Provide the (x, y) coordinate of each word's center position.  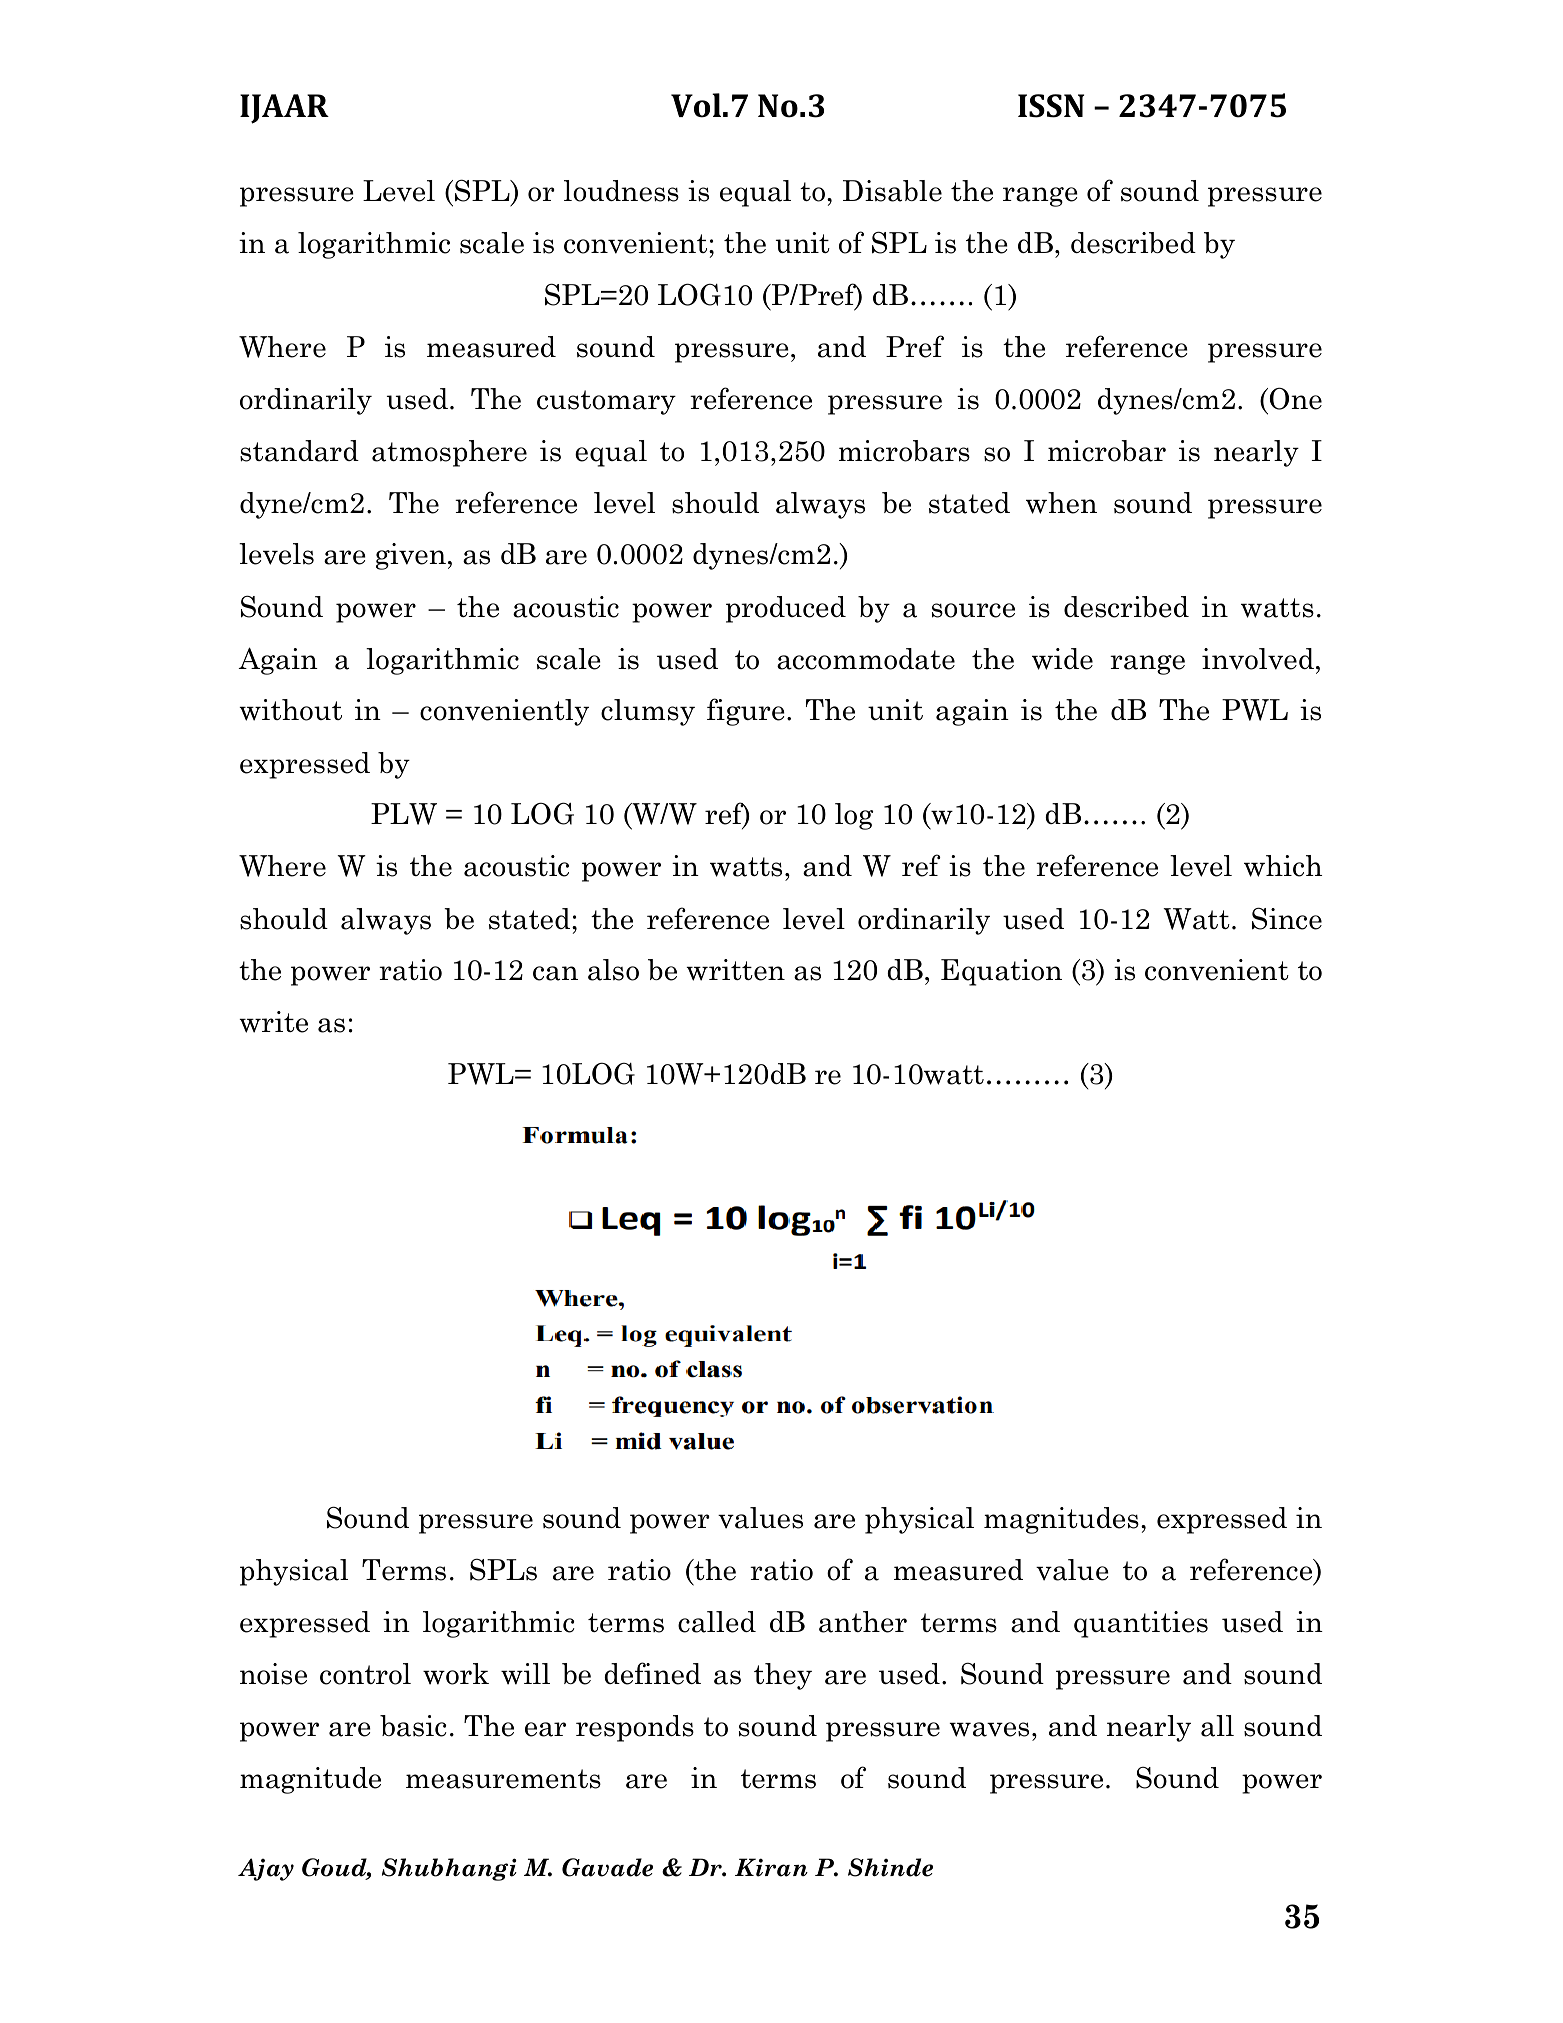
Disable (892, 191)
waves (989, 1729)
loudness (621, 191)
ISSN (1051, 106)
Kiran (771, 1867)
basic (413, 1726)
